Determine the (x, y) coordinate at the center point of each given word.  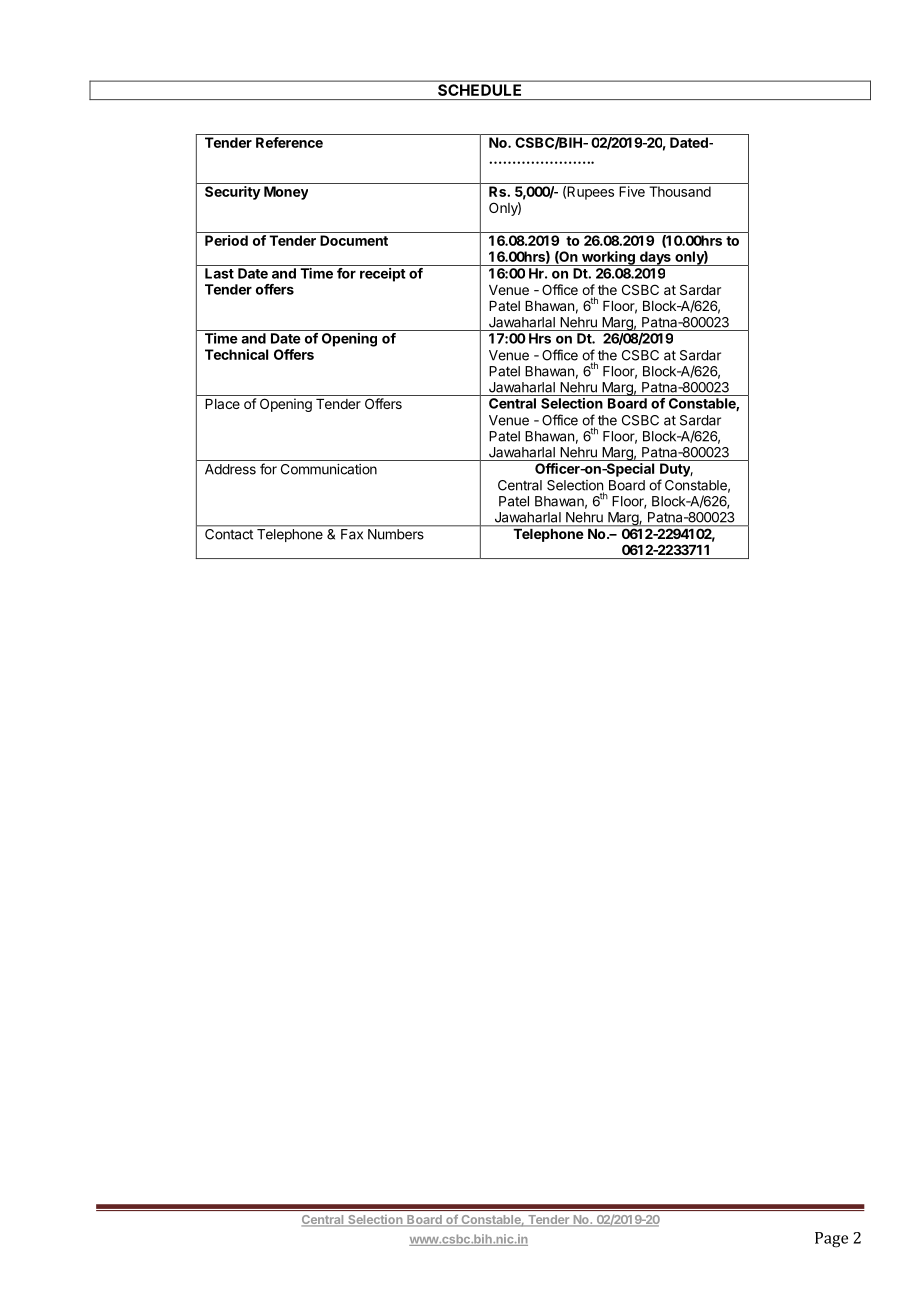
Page (831, 1240)
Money (286, 193)
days (655, 258)
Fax (352, 534)
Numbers (396, 534)
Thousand (680, 191)
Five (632, 191)
